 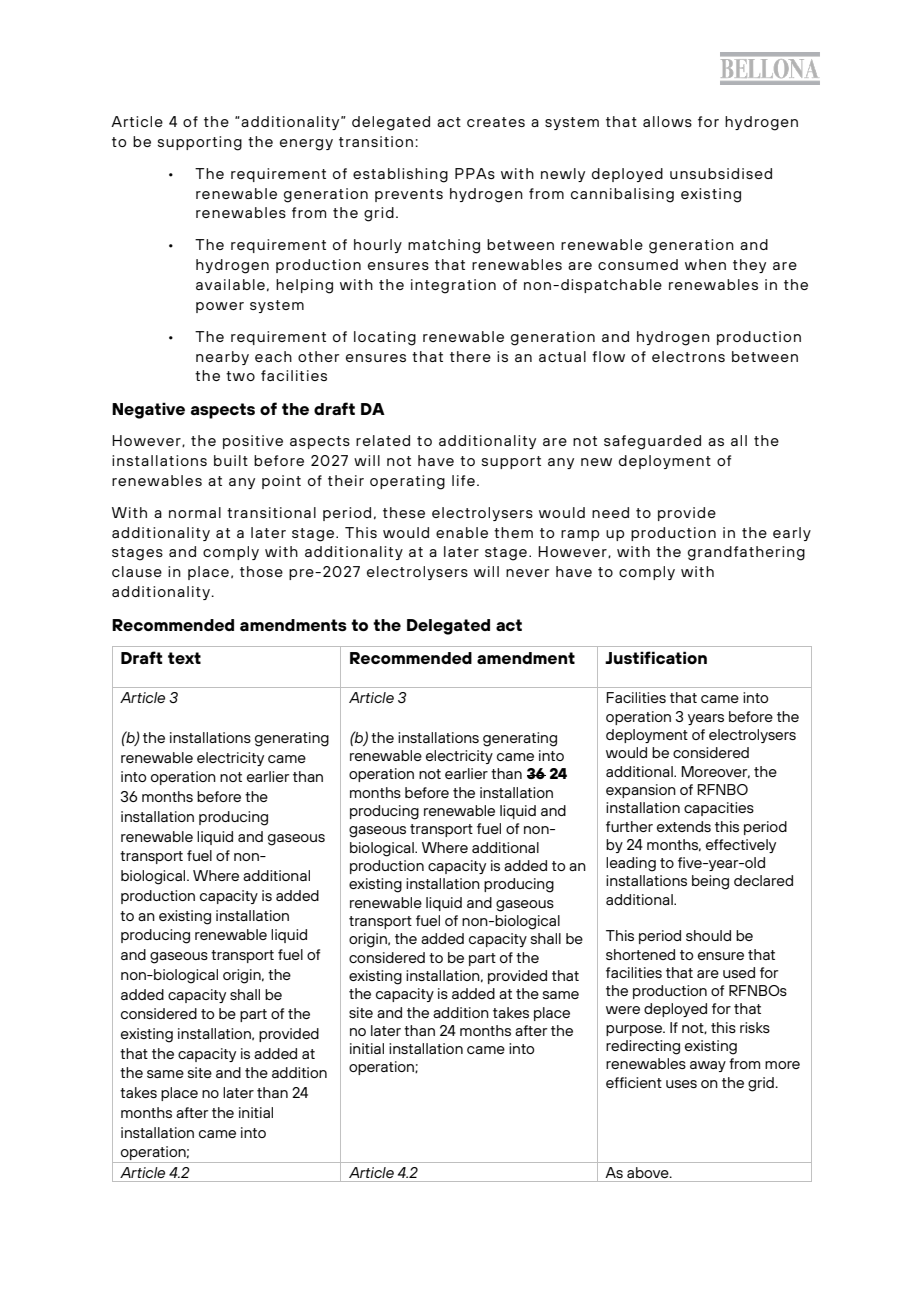 I want to click on allows, so click(x=667, y=121).
